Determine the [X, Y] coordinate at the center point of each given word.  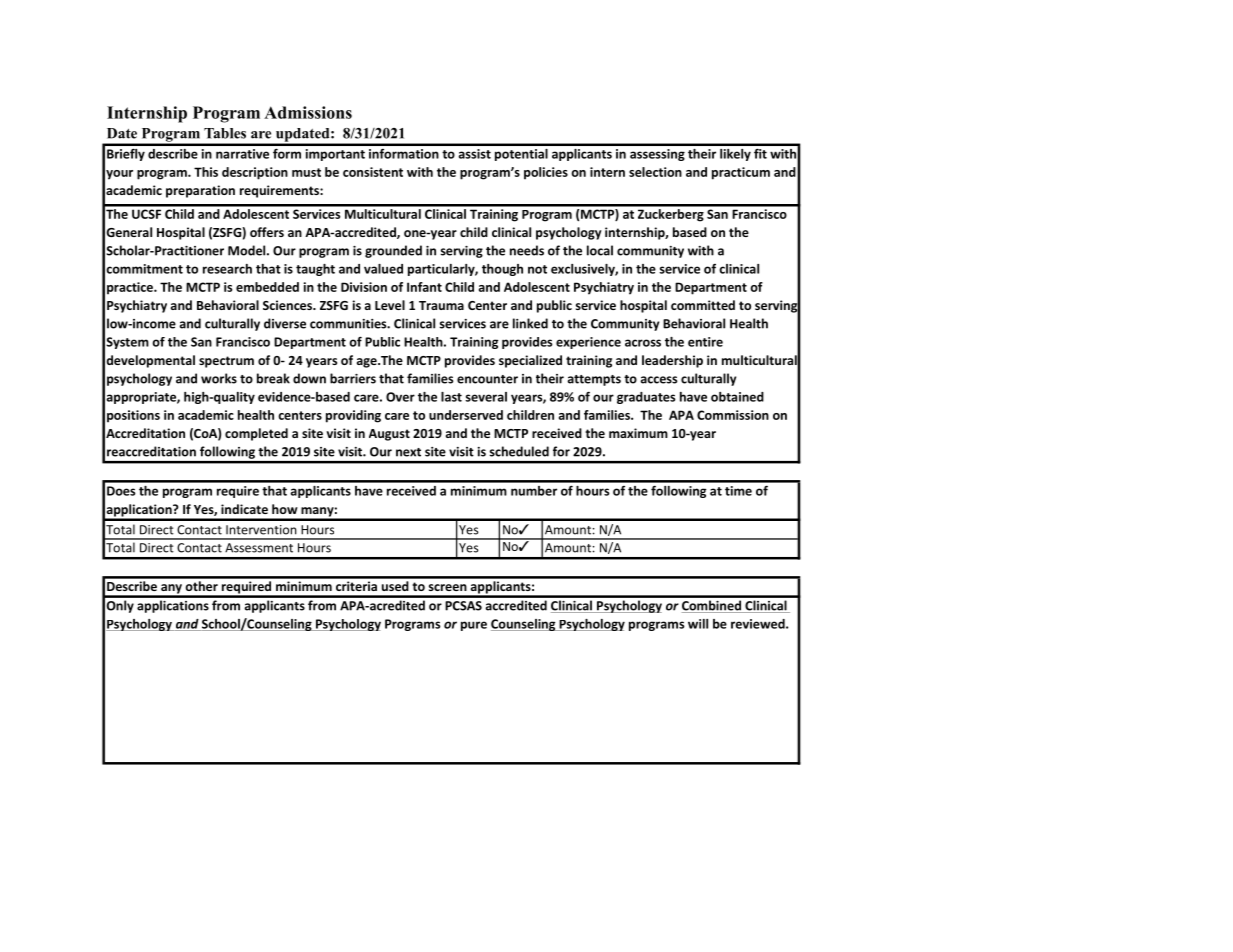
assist [475, 154]
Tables [225, 133]
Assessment [259, 548]
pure [474, 626]
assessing [657, 155]
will [698, 624]
